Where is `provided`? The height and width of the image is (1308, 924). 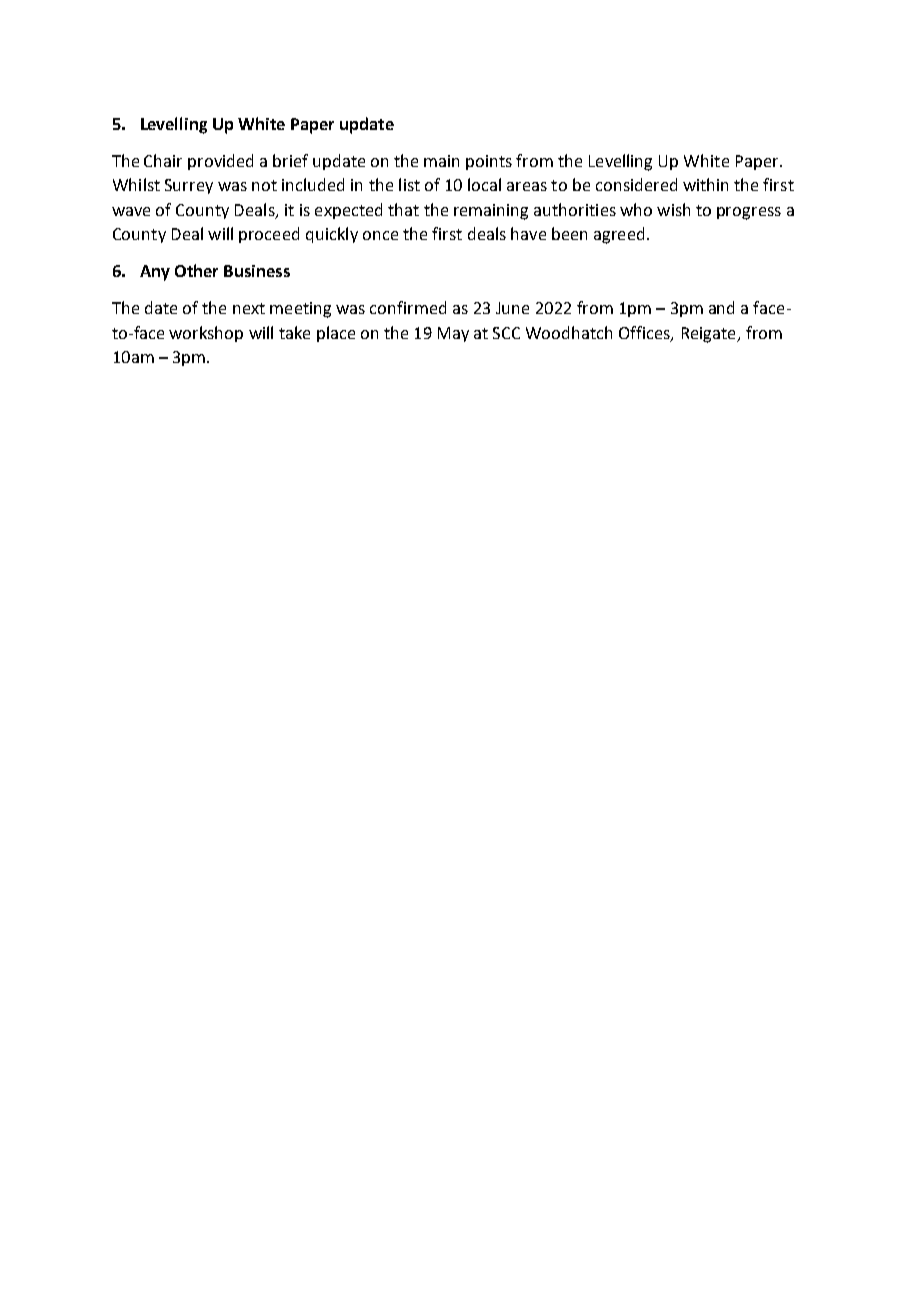
provided is located at coordinates (220, 162).
